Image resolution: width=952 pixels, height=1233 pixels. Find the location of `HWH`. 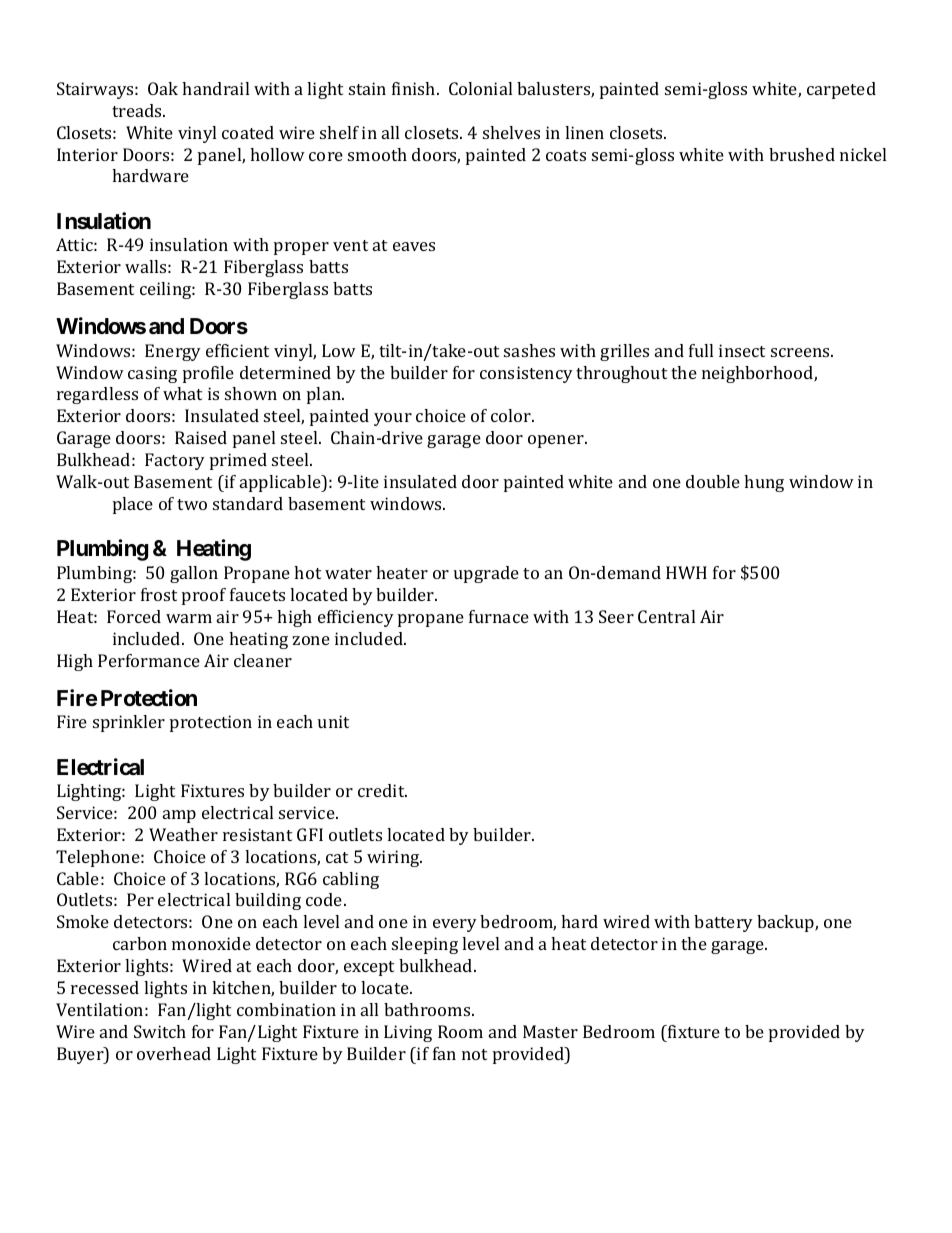

HWH is located at coordinates (686, 572).
